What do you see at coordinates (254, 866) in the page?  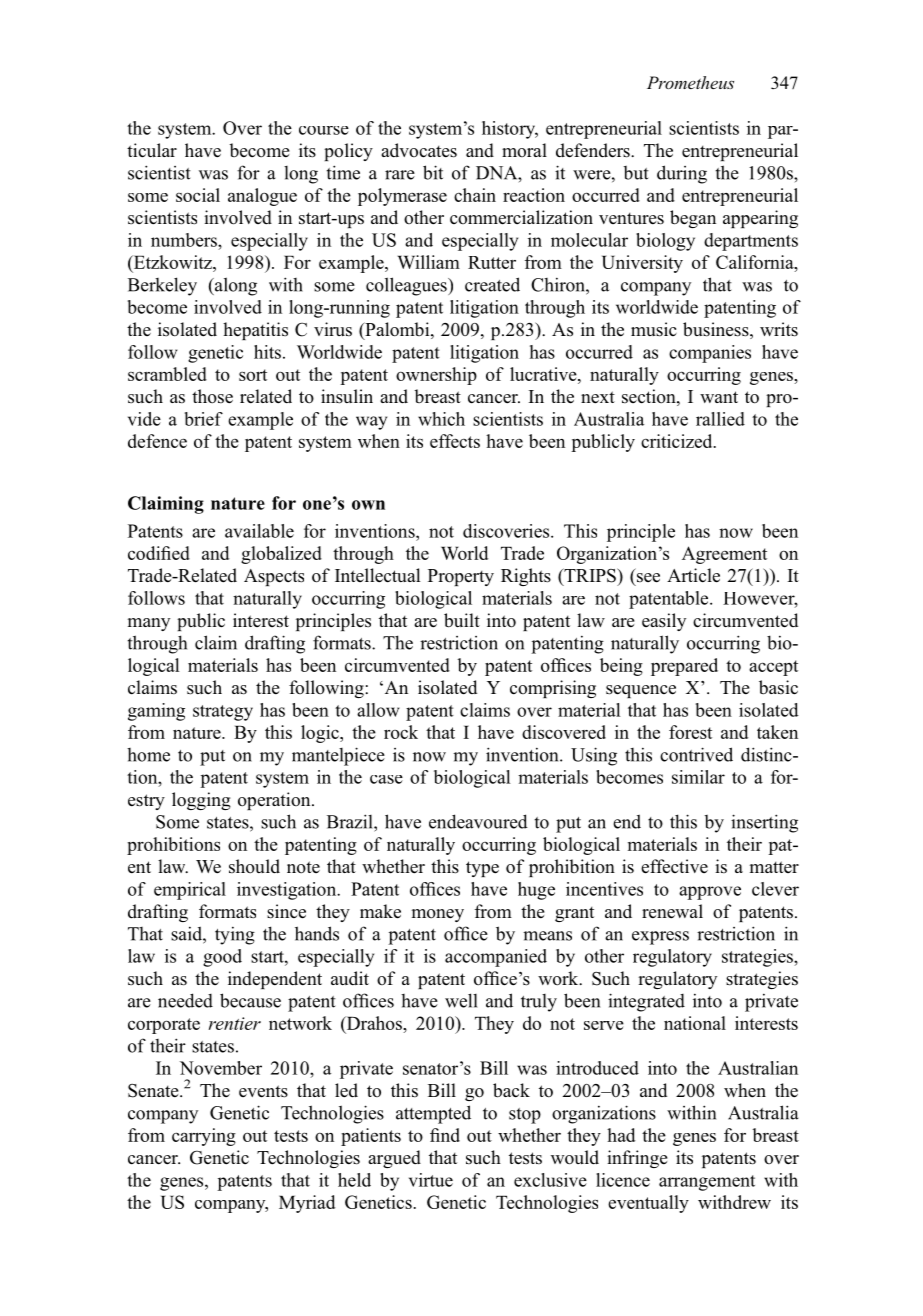 I see `should` at bounding box center [254, 866].
